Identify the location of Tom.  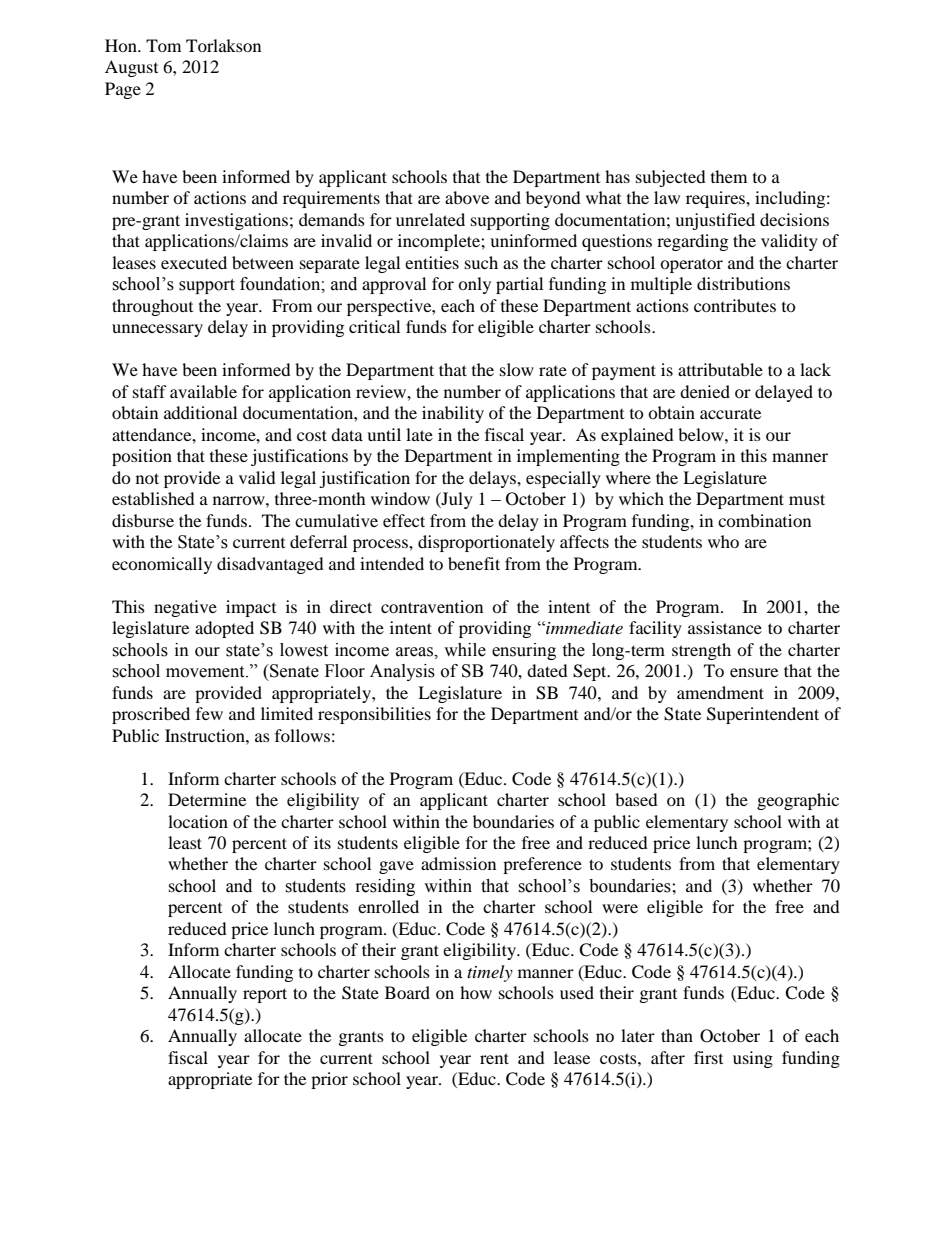
(163, 45).
